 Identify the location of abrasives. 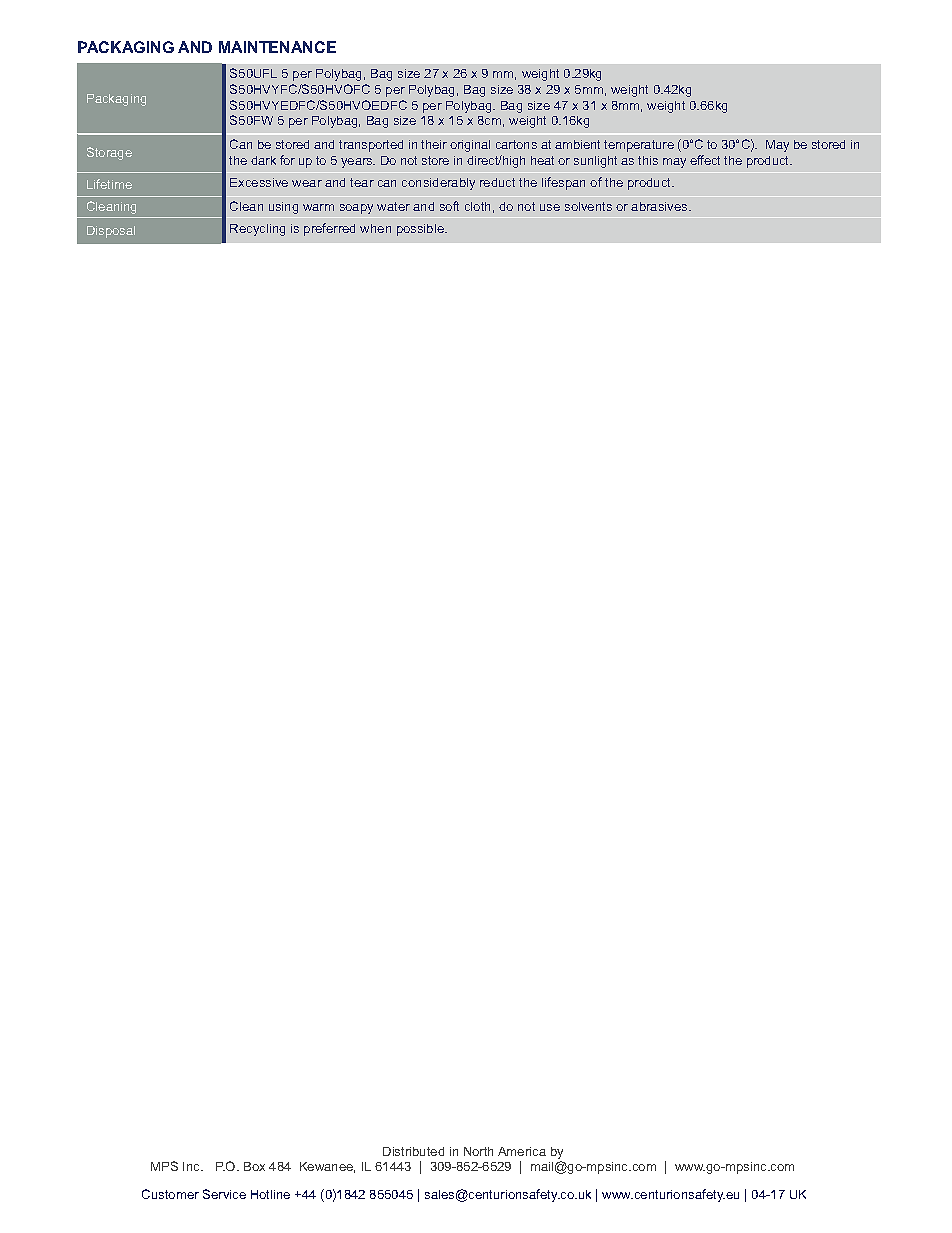
(660, 206).
